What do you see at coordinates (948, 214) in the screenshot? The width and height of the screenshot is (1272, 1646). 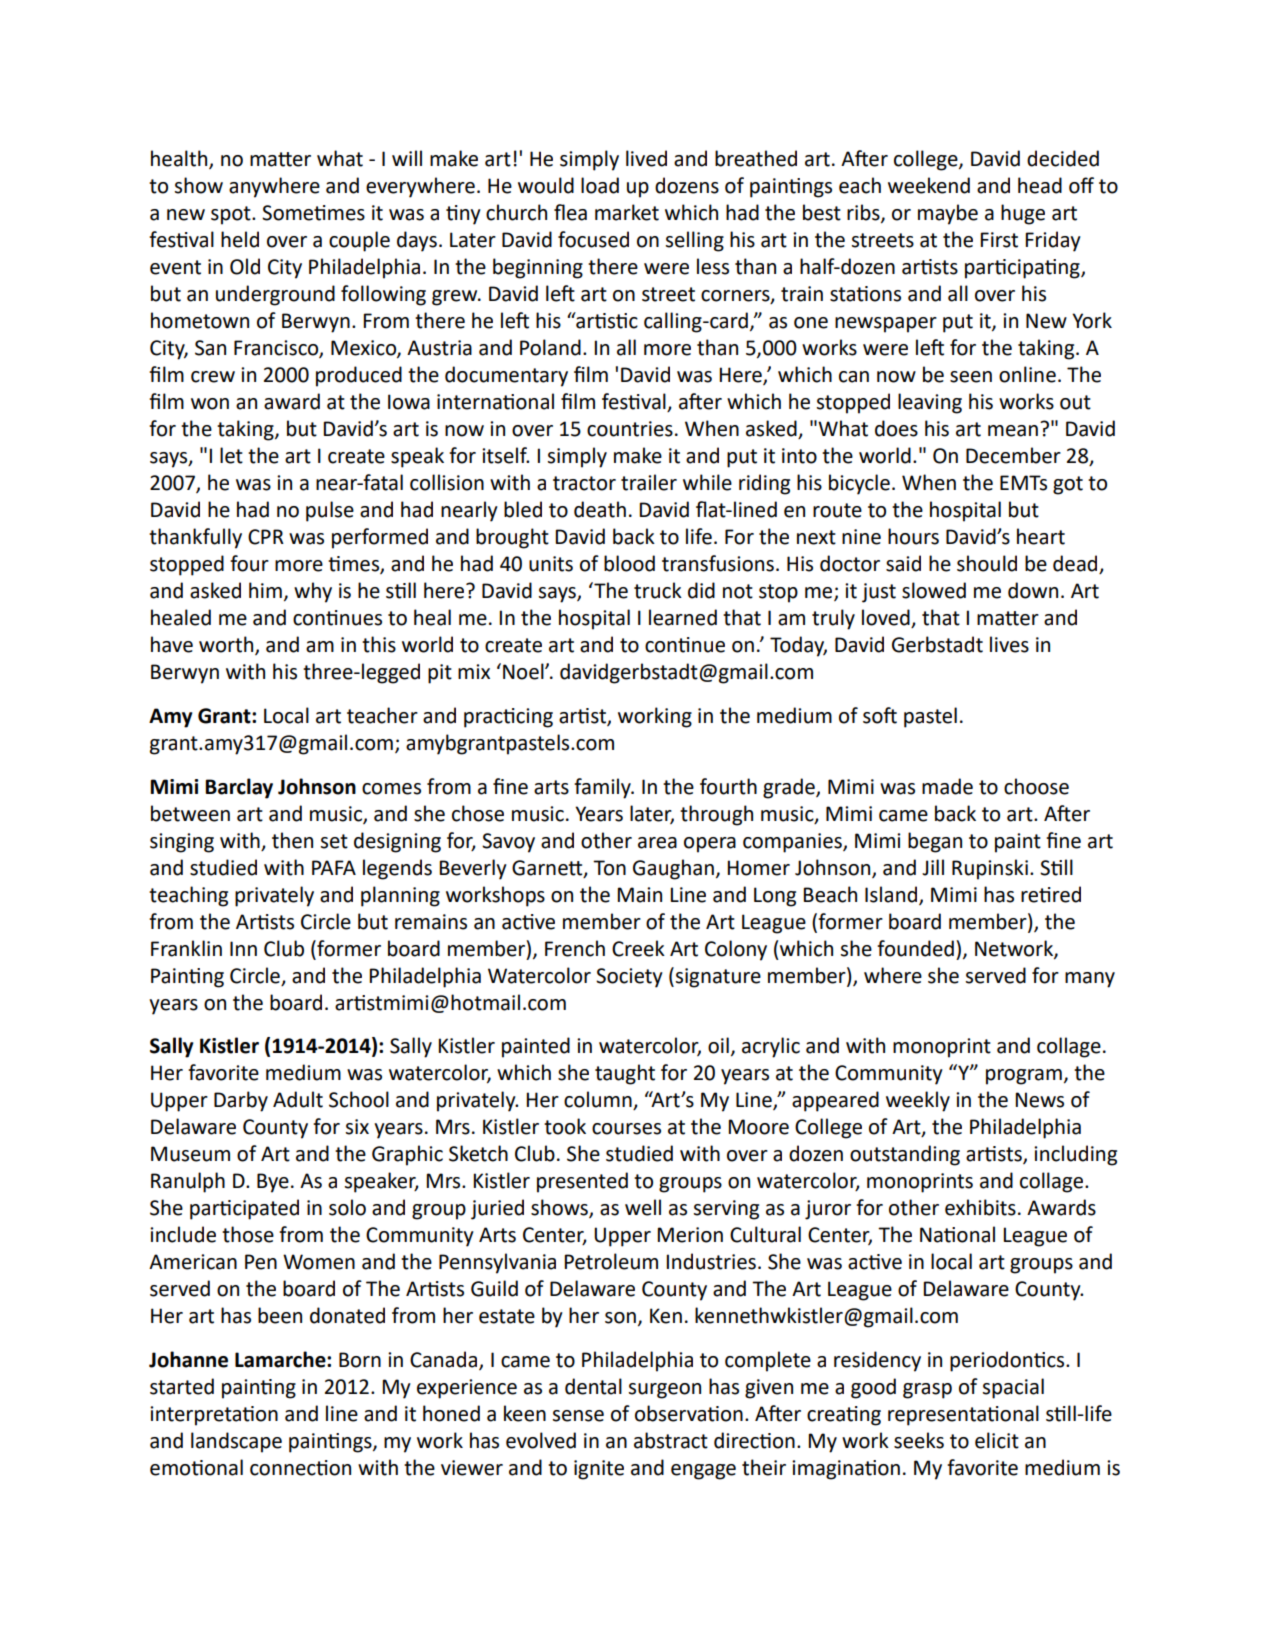 I see `maybe` at bounding box center [948, 214].
